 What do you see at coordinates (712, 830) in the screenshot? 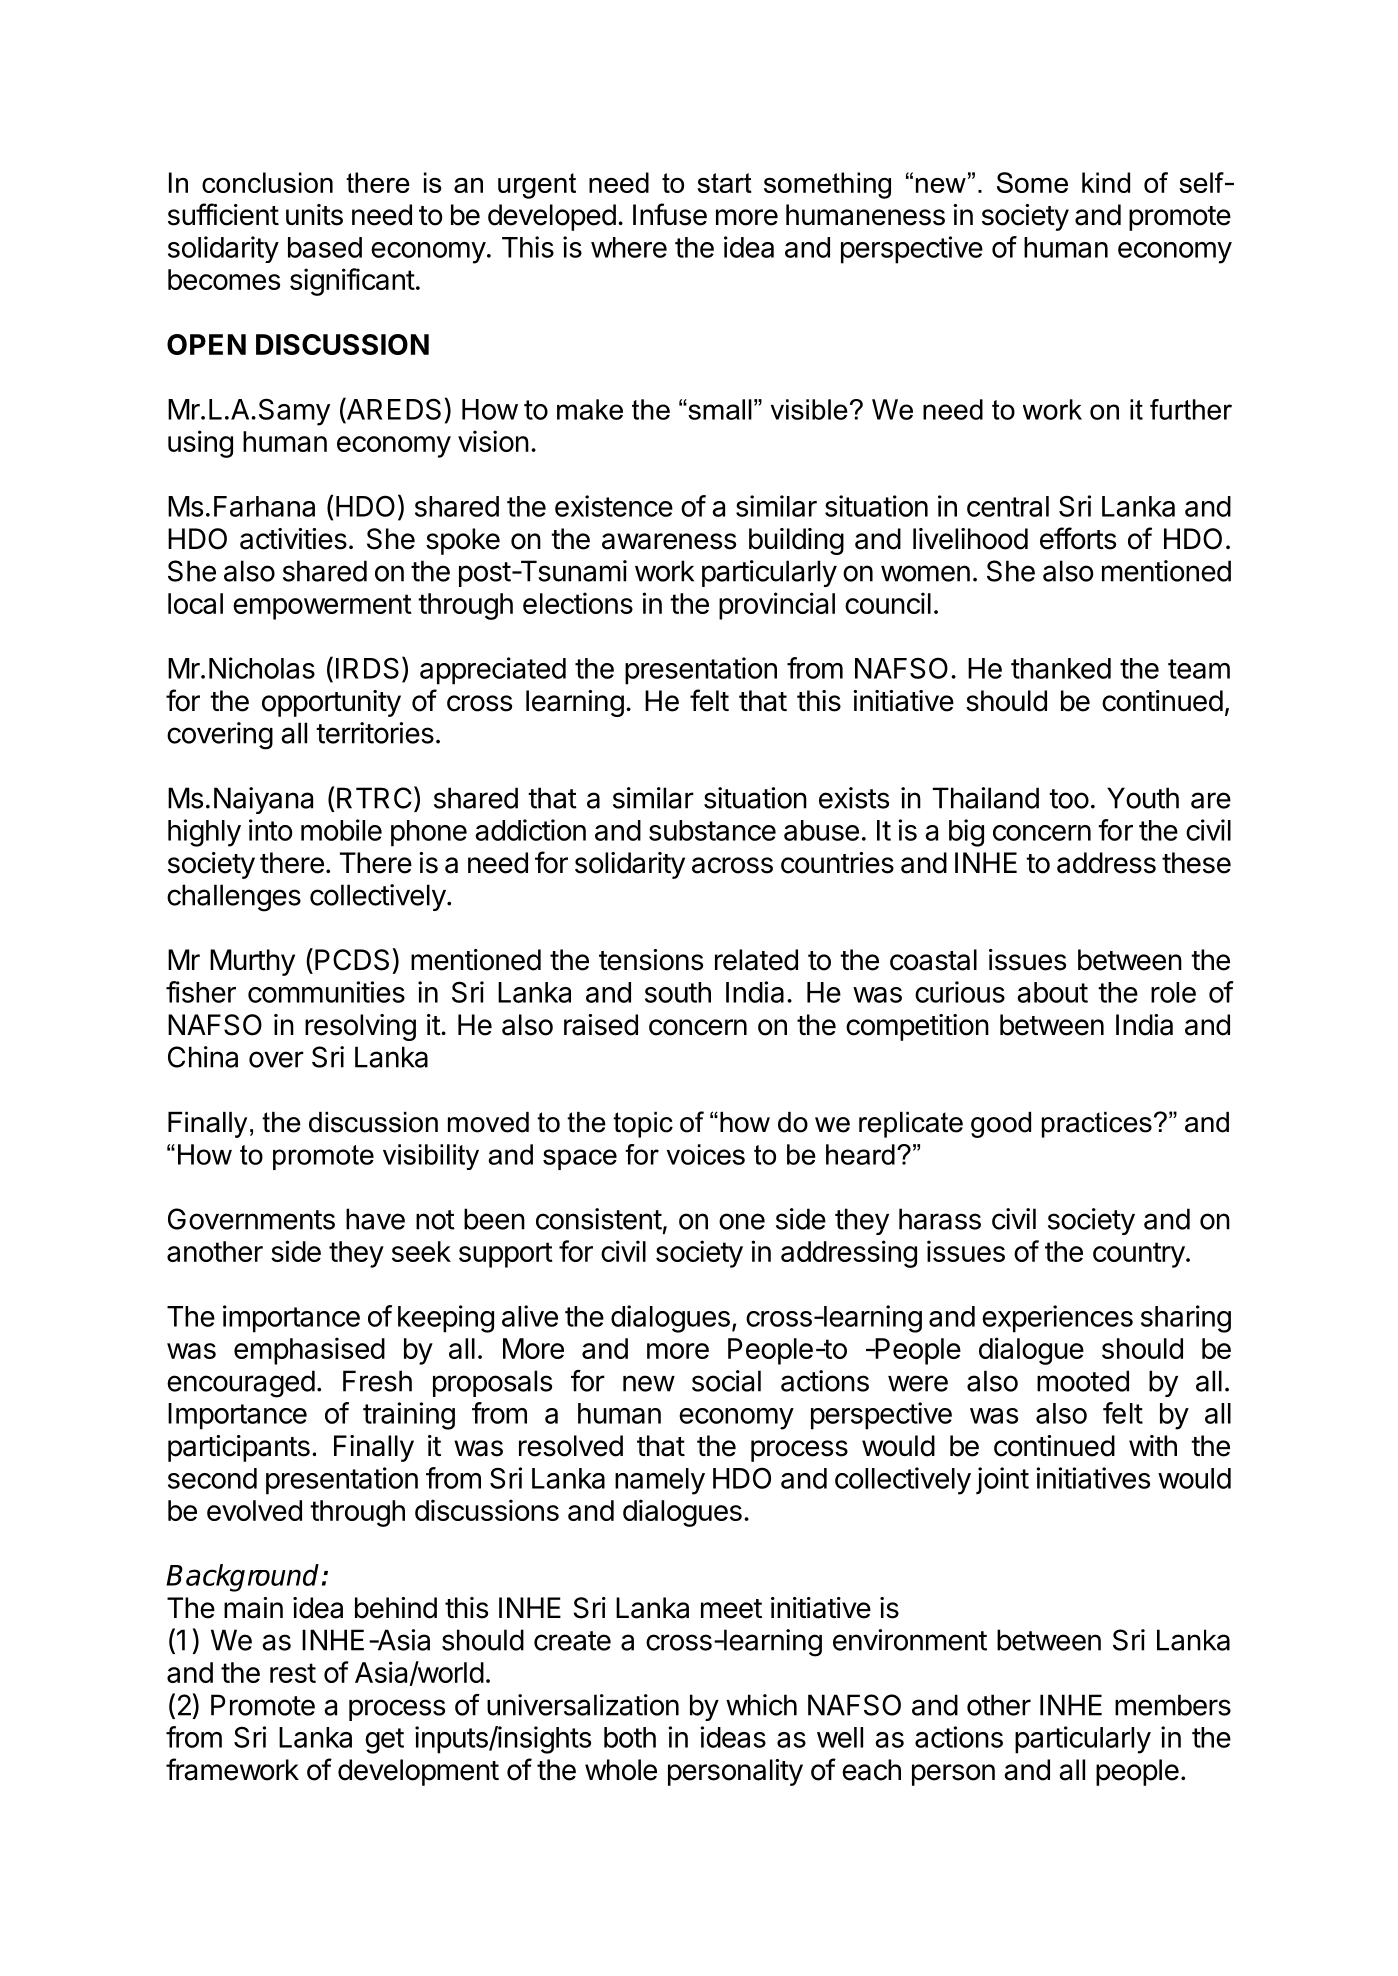
I see `substance` at bounding box center [712, 830].
